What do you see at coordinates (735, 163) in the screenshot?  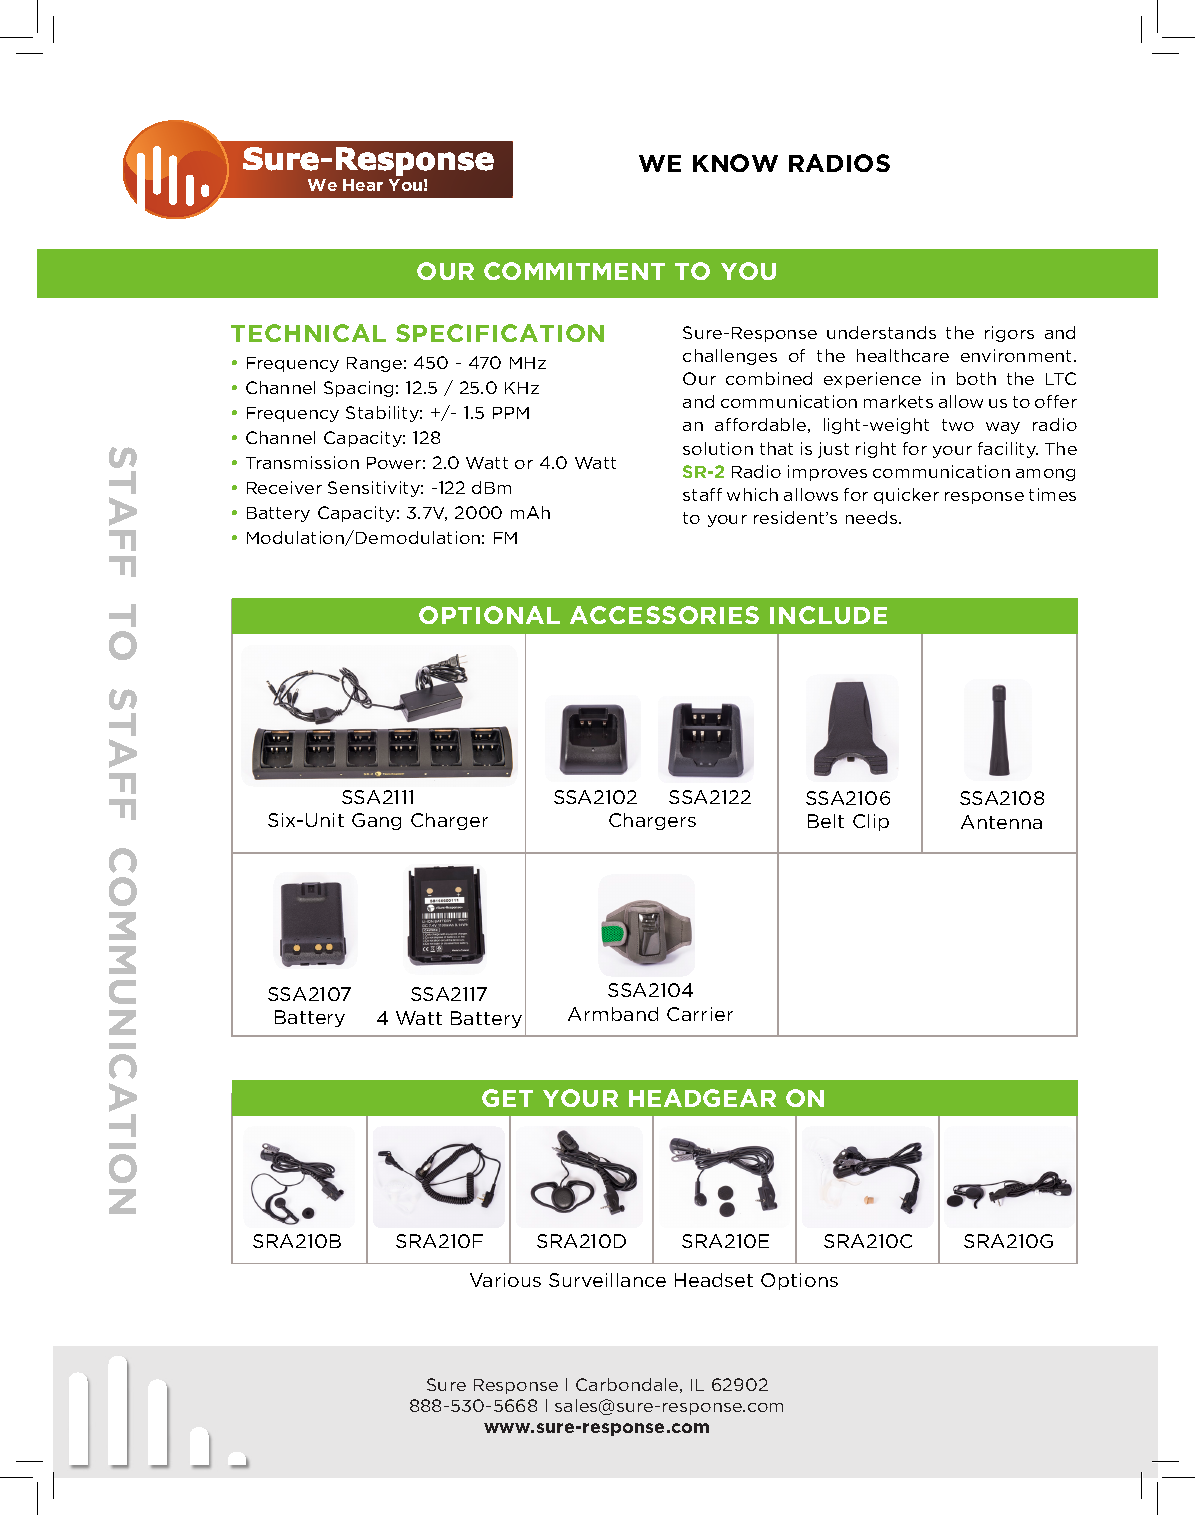 I see `KNOW` at bounding box center [735, 163].
